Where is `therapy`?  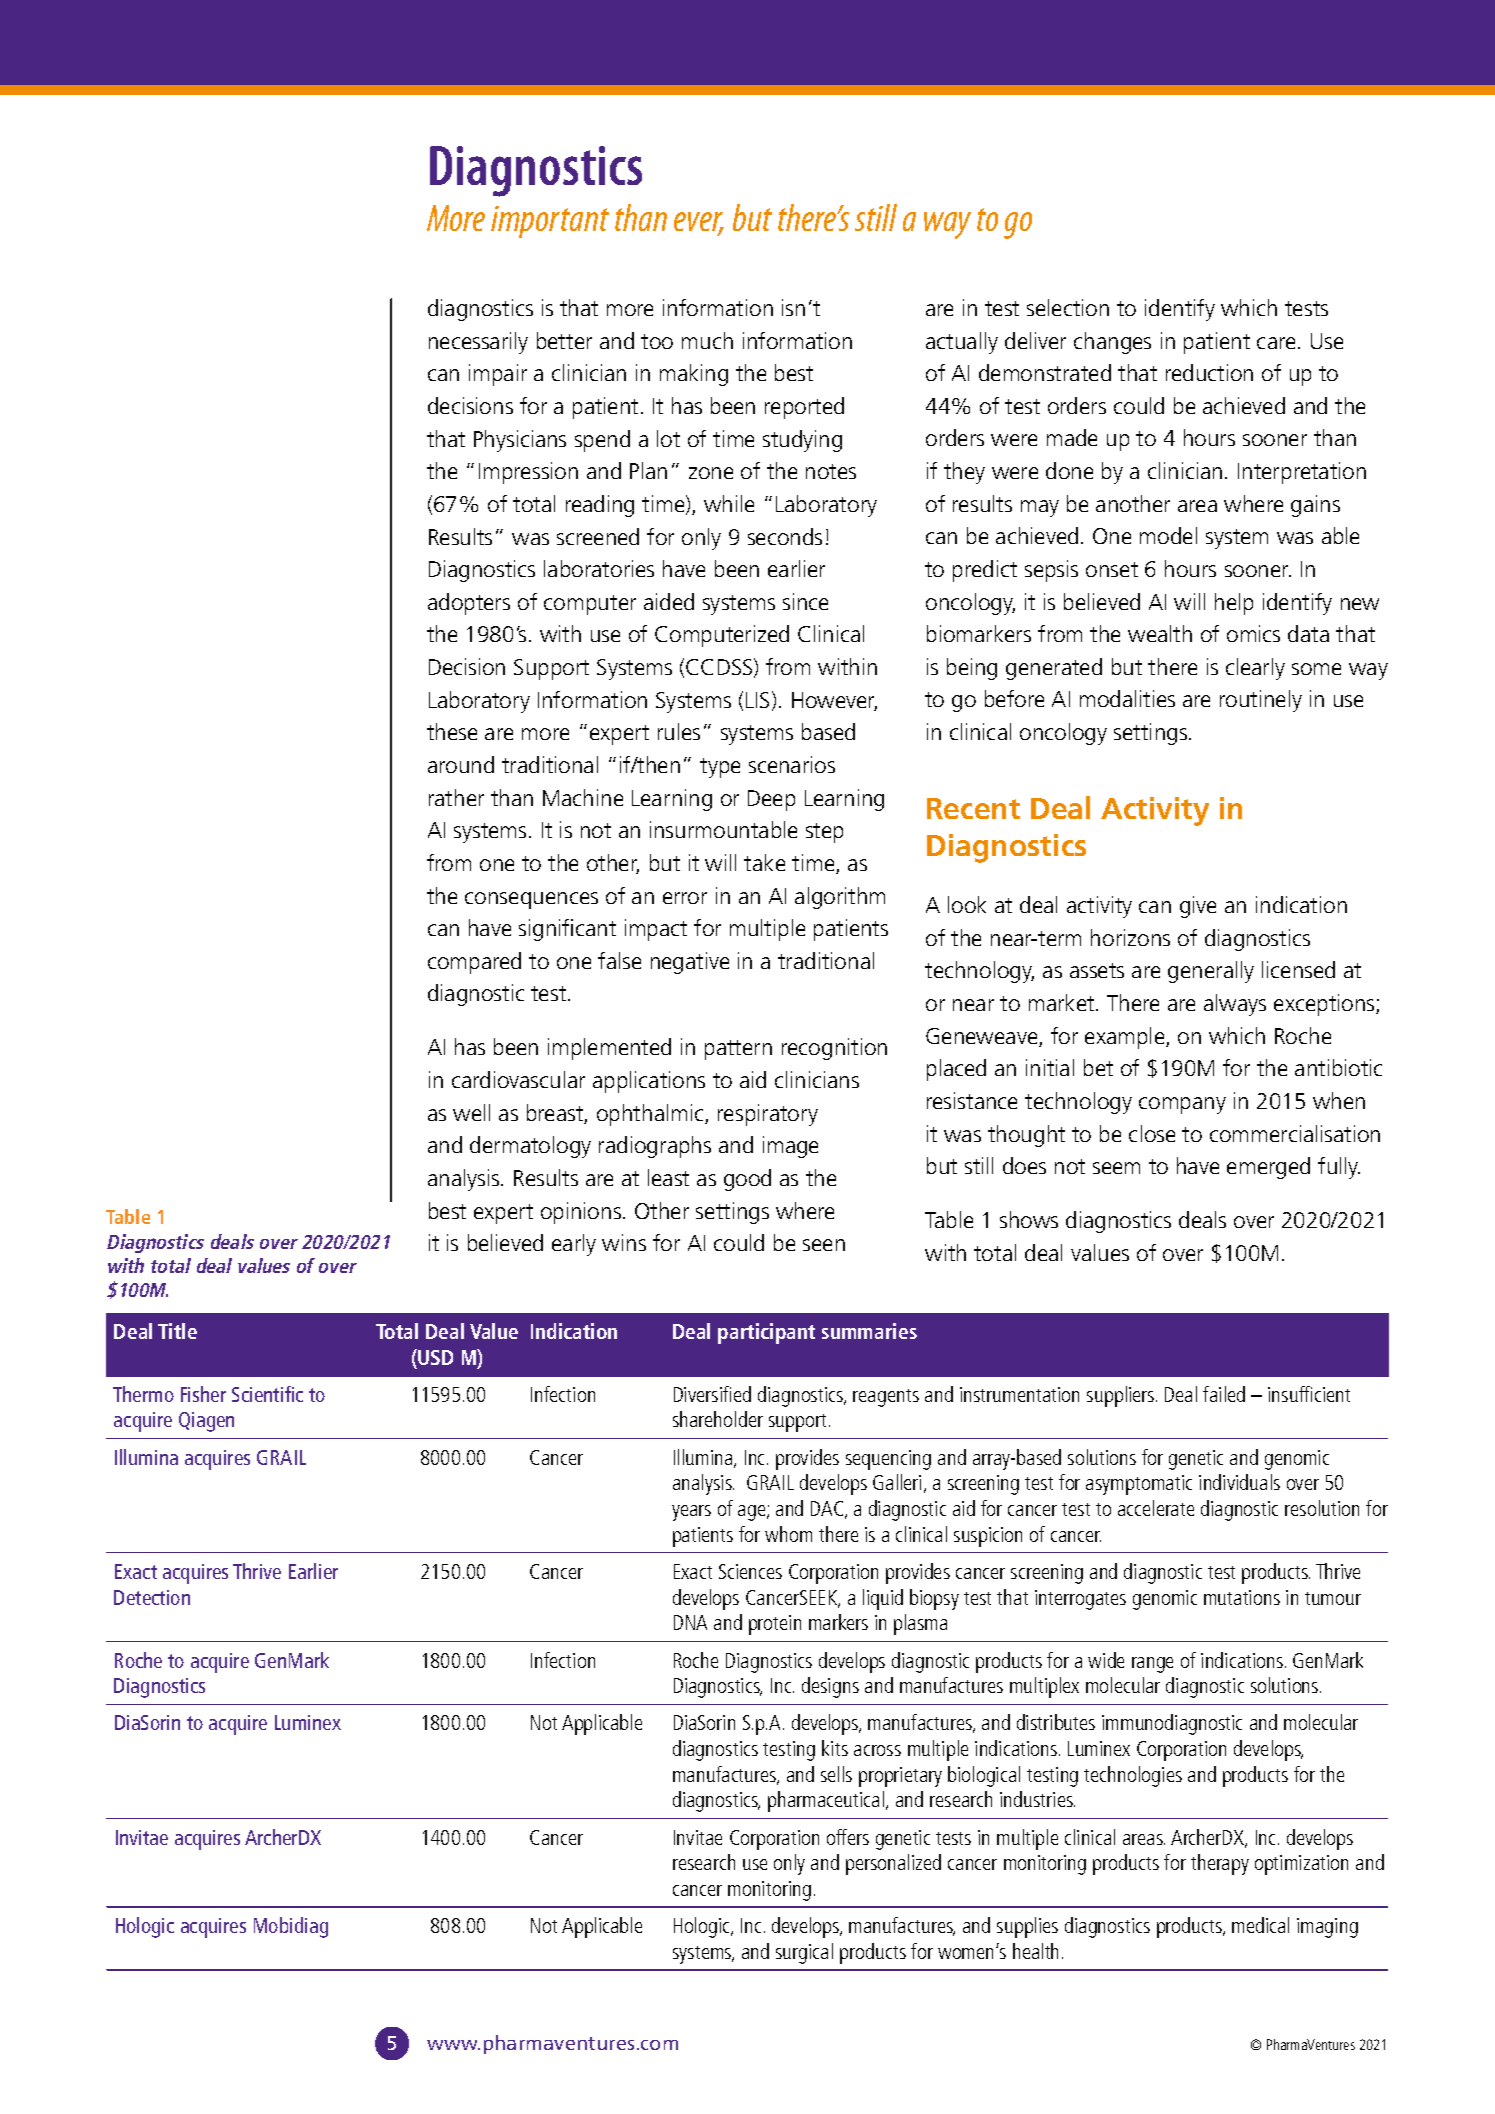 therapy is located at coordinates (1220, 1864).
